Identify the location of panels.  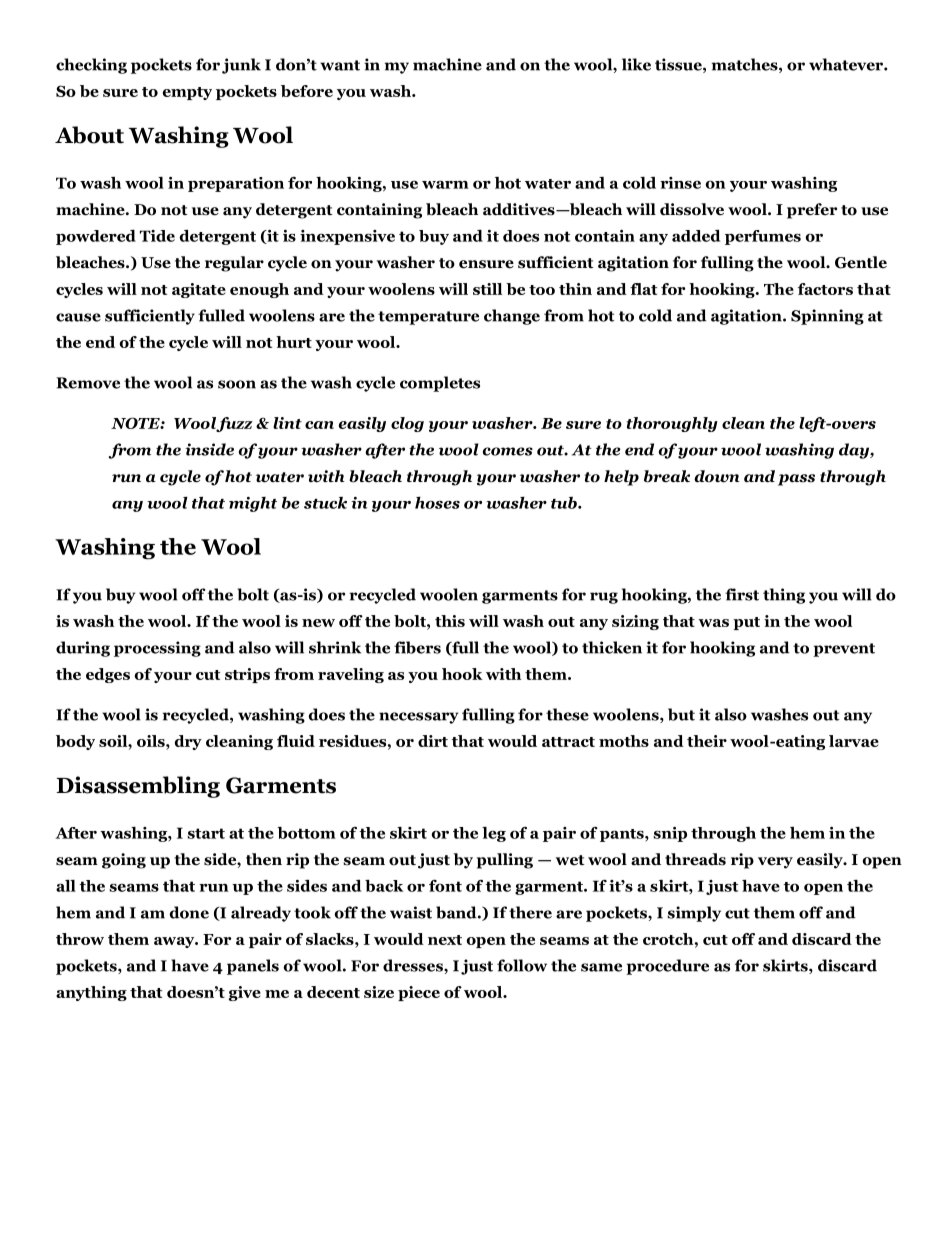
(253, 967).
